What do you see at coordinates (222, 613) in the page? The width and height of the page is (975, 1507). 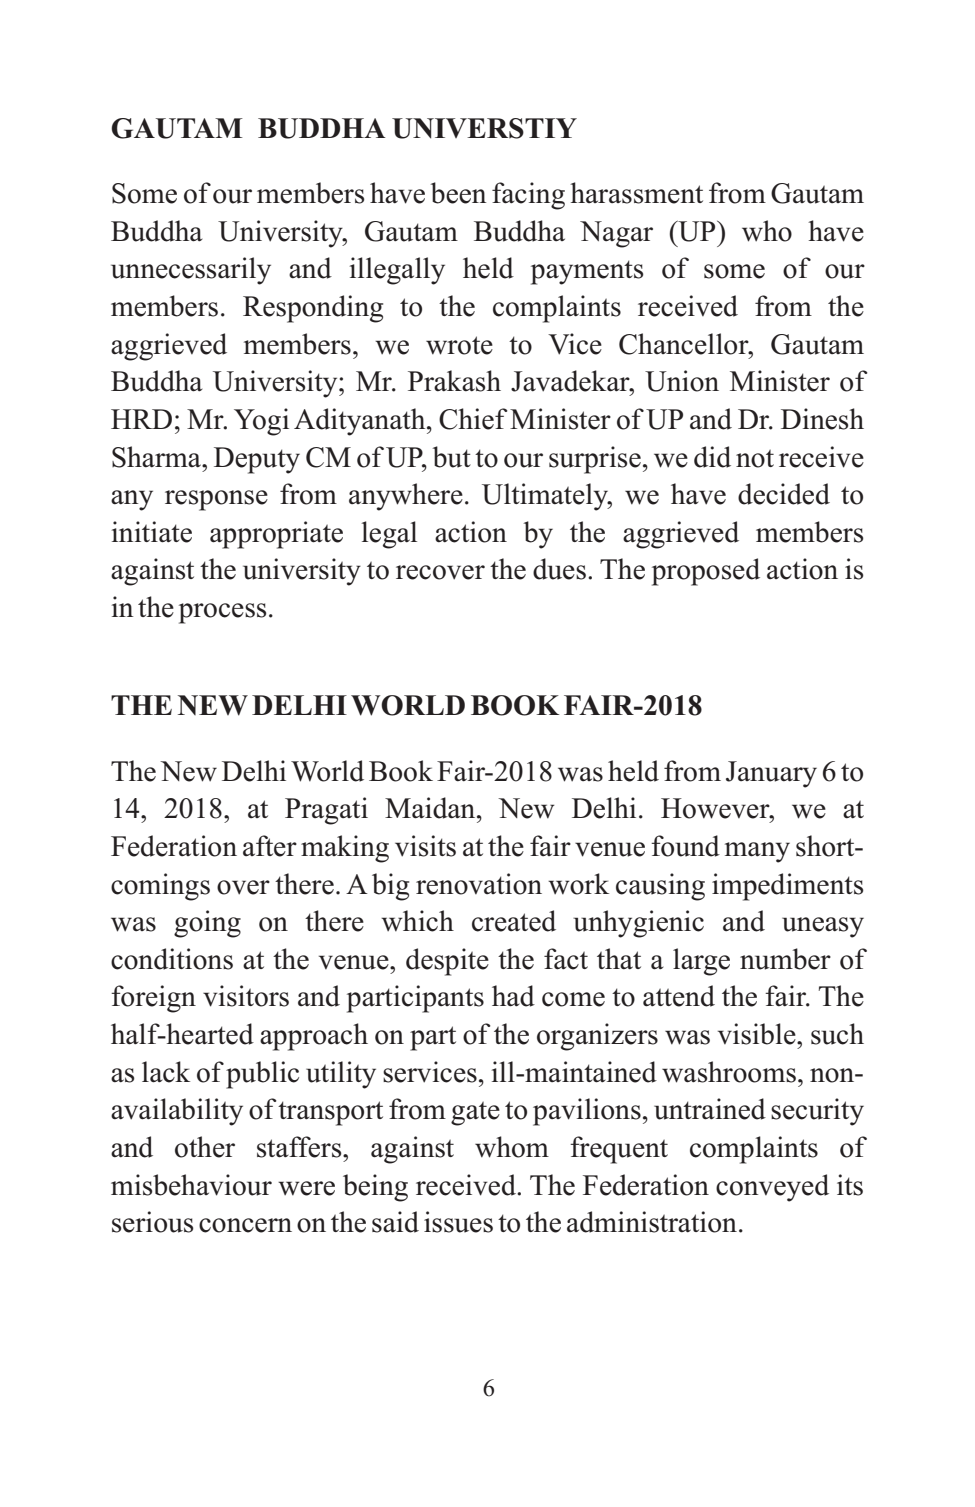 I see `process` at bounding box center [222, 613].
